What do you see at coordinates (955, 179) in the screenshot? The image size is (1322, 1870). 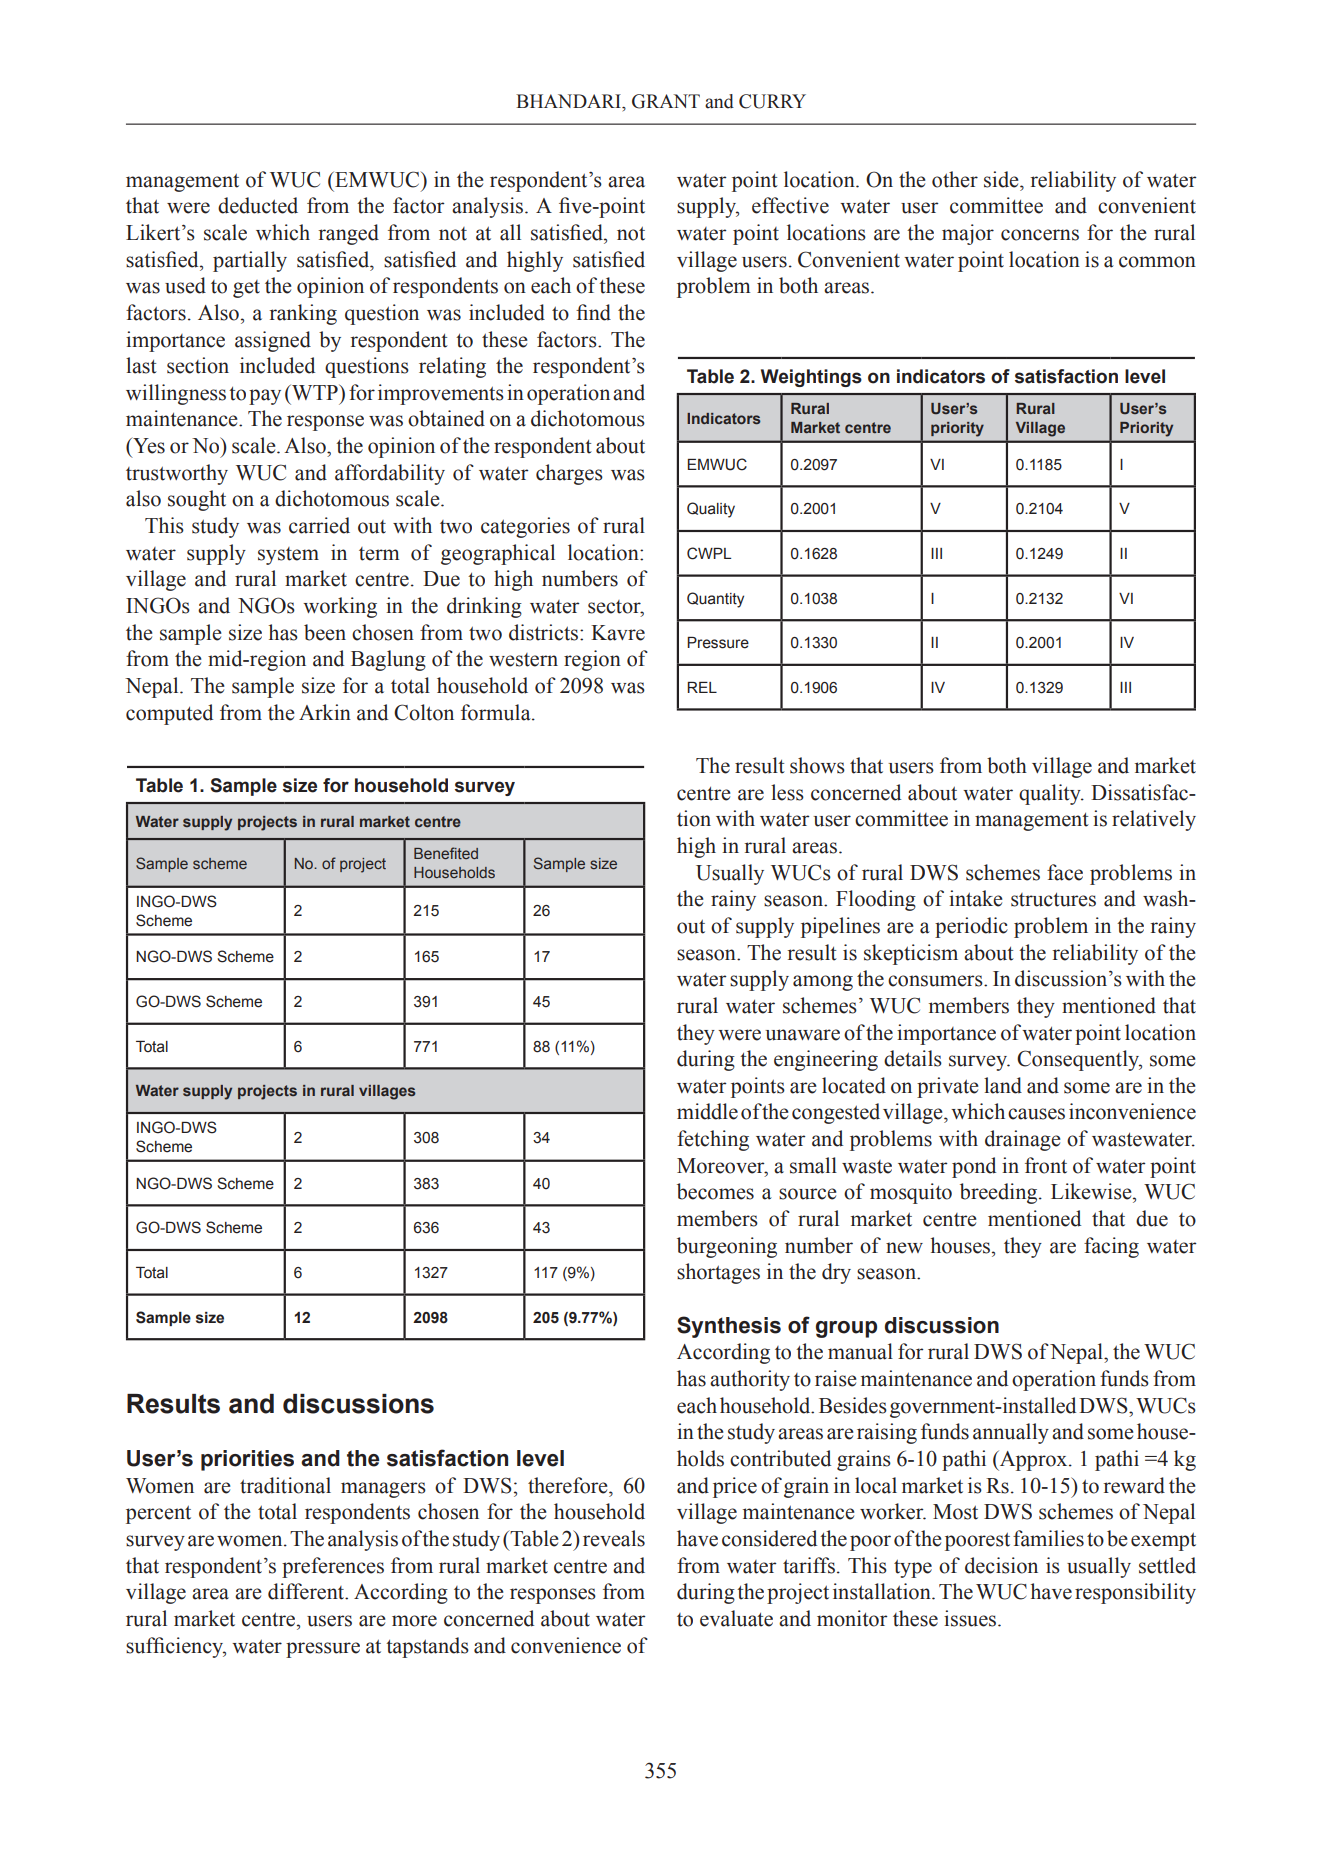 I see `other` at bounding box center [955, 179].
